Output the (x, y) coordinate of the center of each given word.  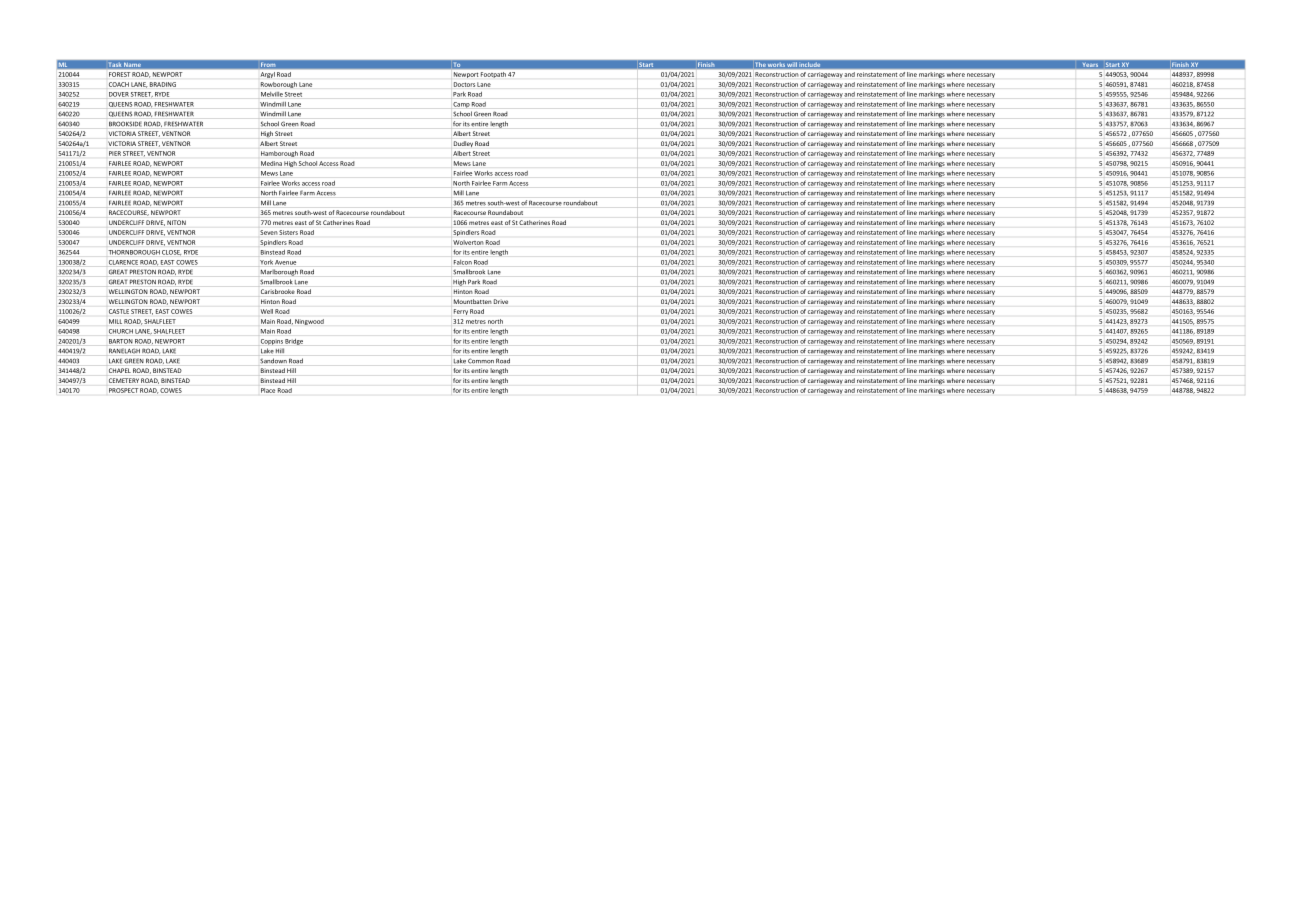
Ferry (461, 312)
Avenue (285, 262)
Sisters (288, 232)
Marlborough (278, 273)
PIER (115, 153)
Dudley (463, 144)
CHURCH (121, 331)
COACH (119, 84)
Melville (272, 94)
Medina (271, 163)
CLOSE (171, 253)
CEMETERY (124, 380)
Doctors (464, 84)
